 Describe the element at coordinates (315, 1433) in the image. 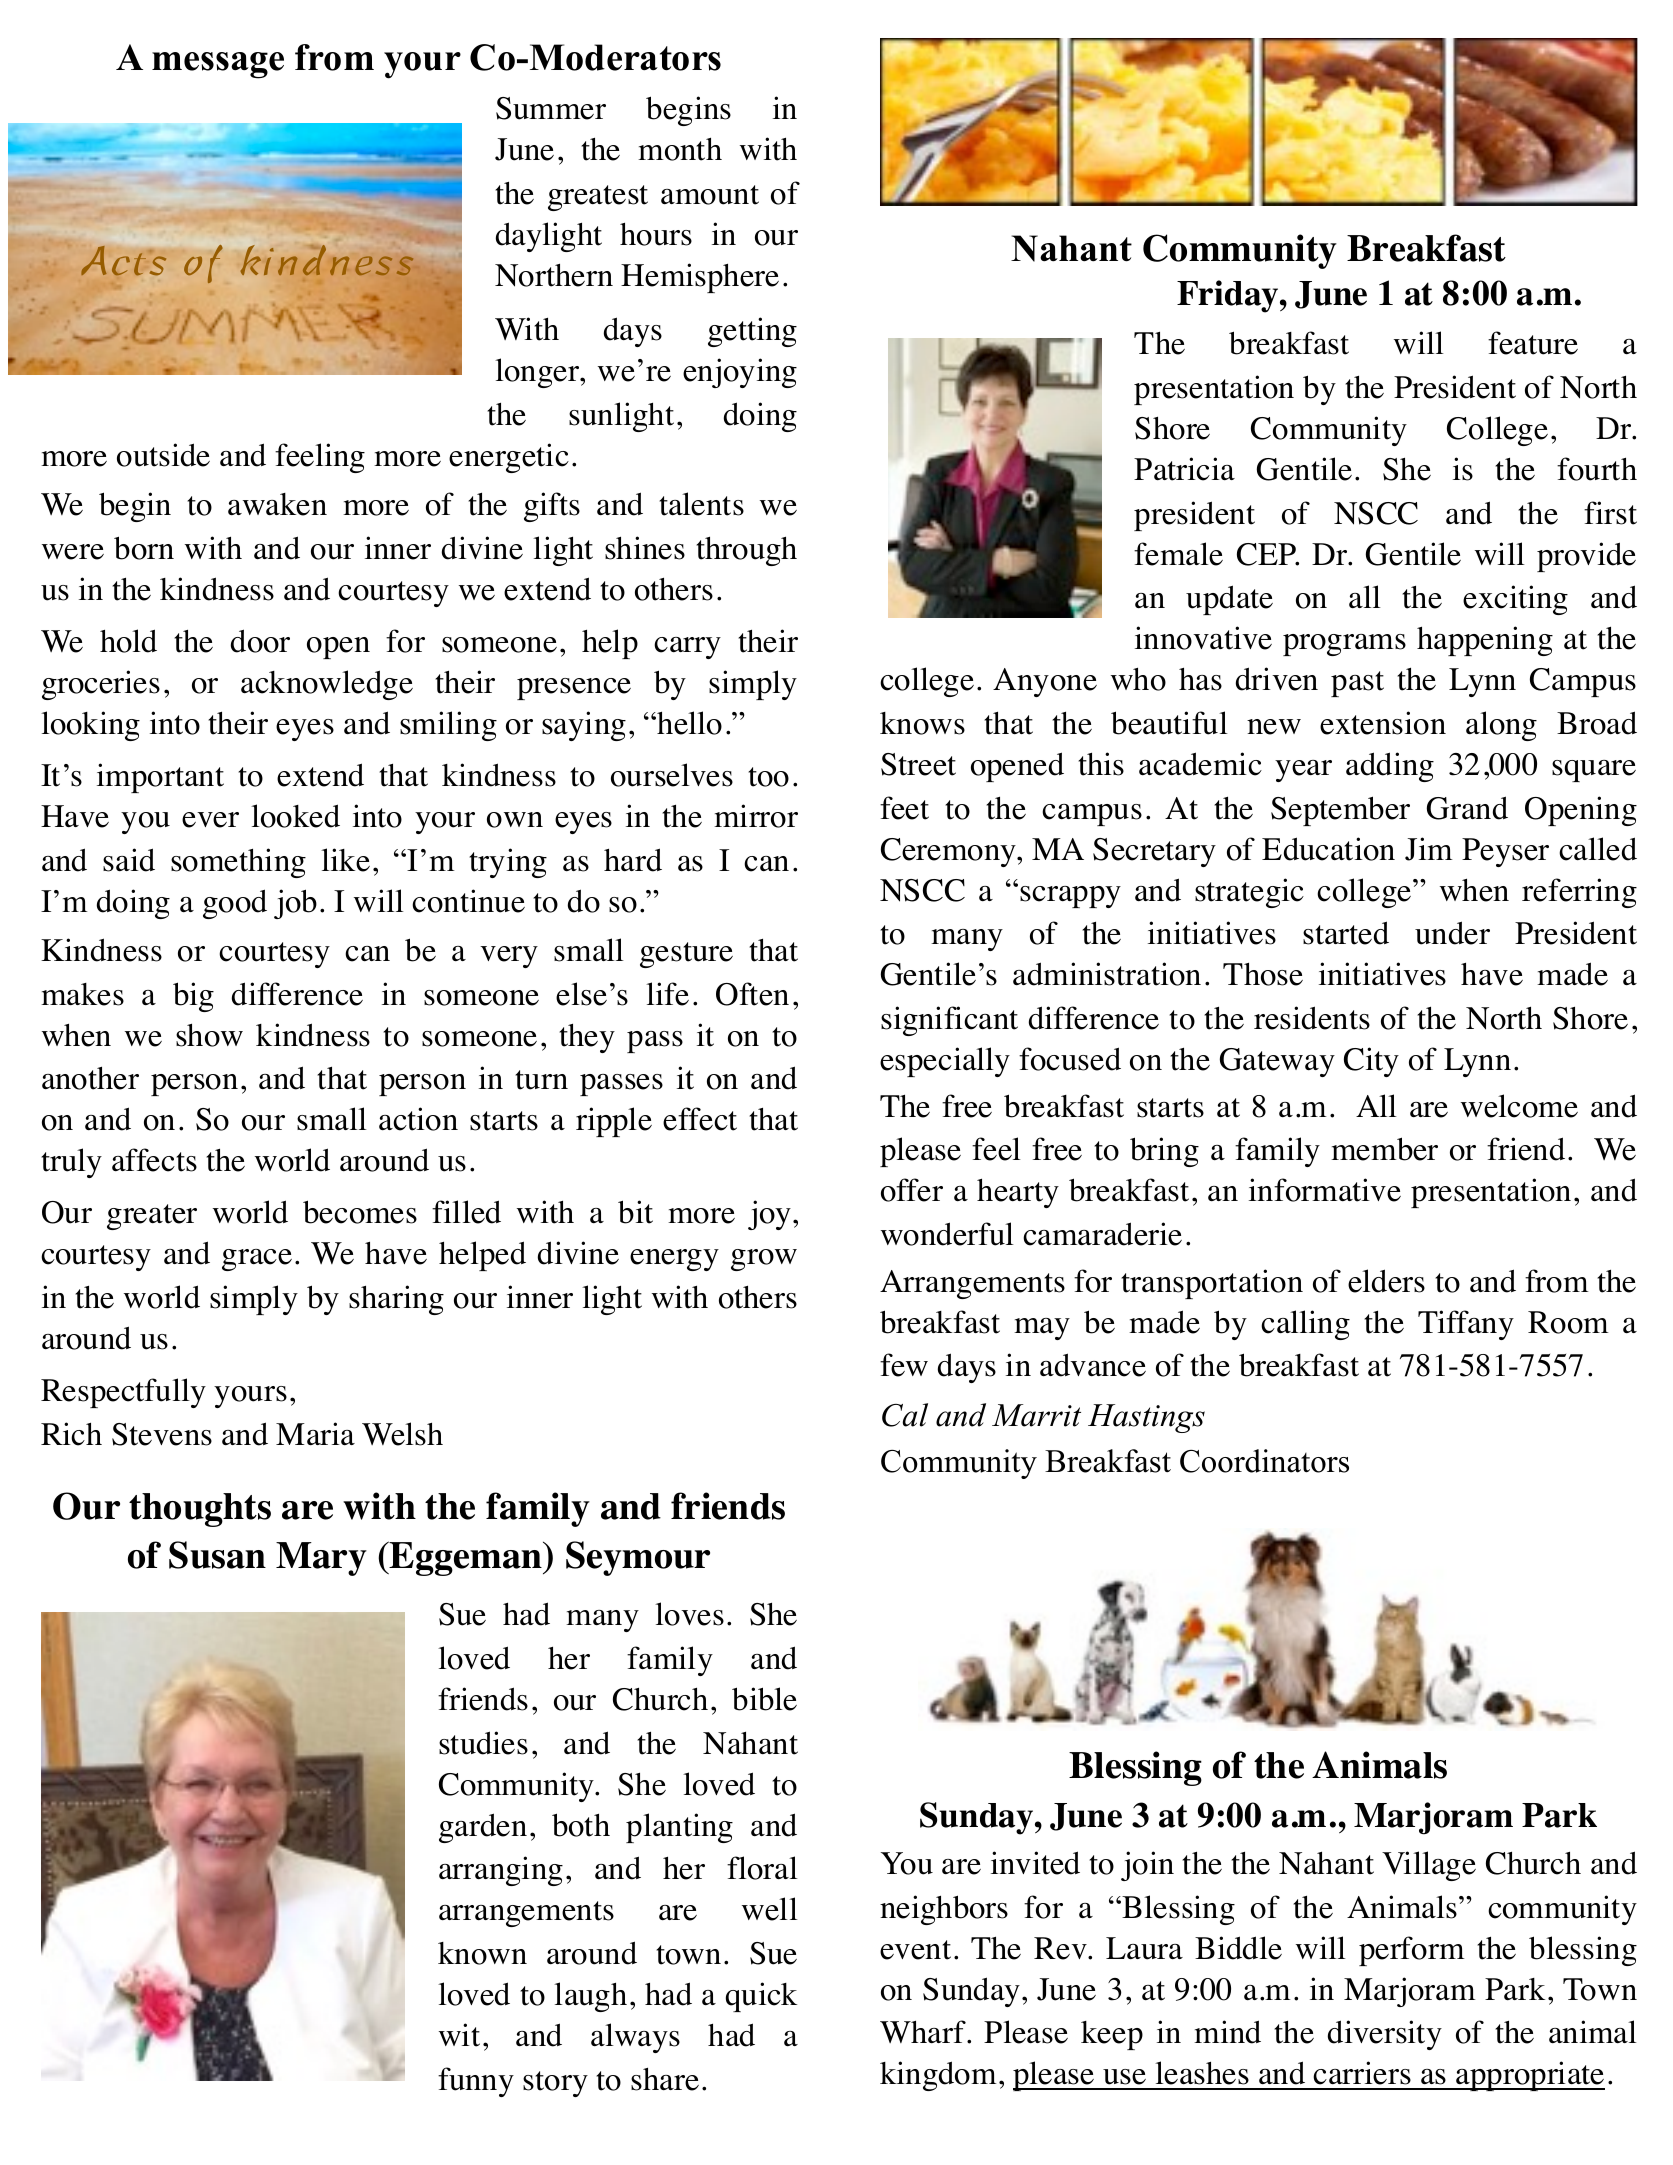

I see `Maria` at that location.
